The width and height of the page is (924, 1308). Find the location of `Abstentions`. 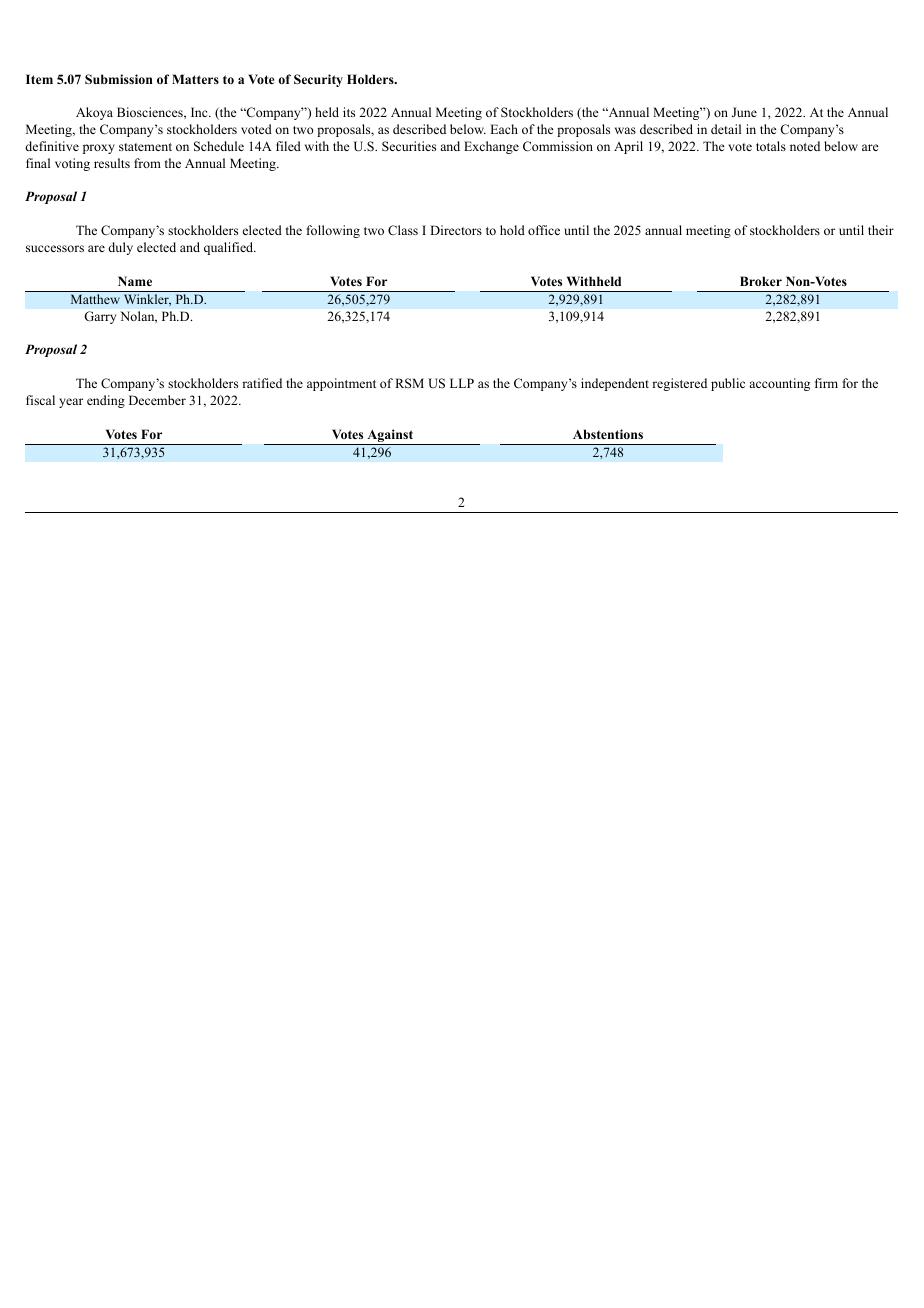

Abstentions is located at coordinates (608, 434).
